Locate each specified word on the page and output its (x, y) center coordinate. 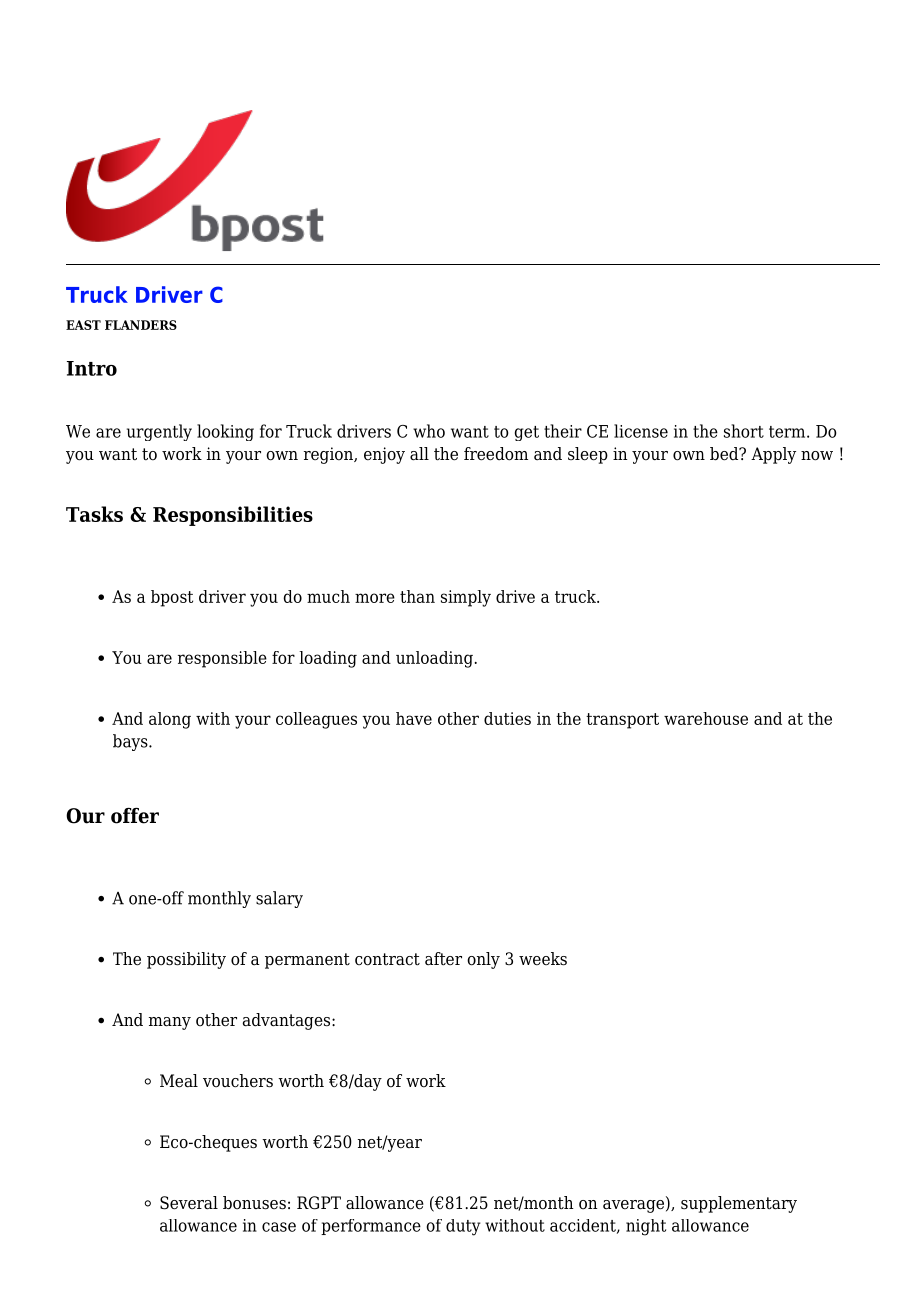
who (429, 431)
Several (189, 1203)
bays (131, 742)
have (414, 718)
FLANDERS (141, 325)
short (744, 431)
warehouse (706, 718)
